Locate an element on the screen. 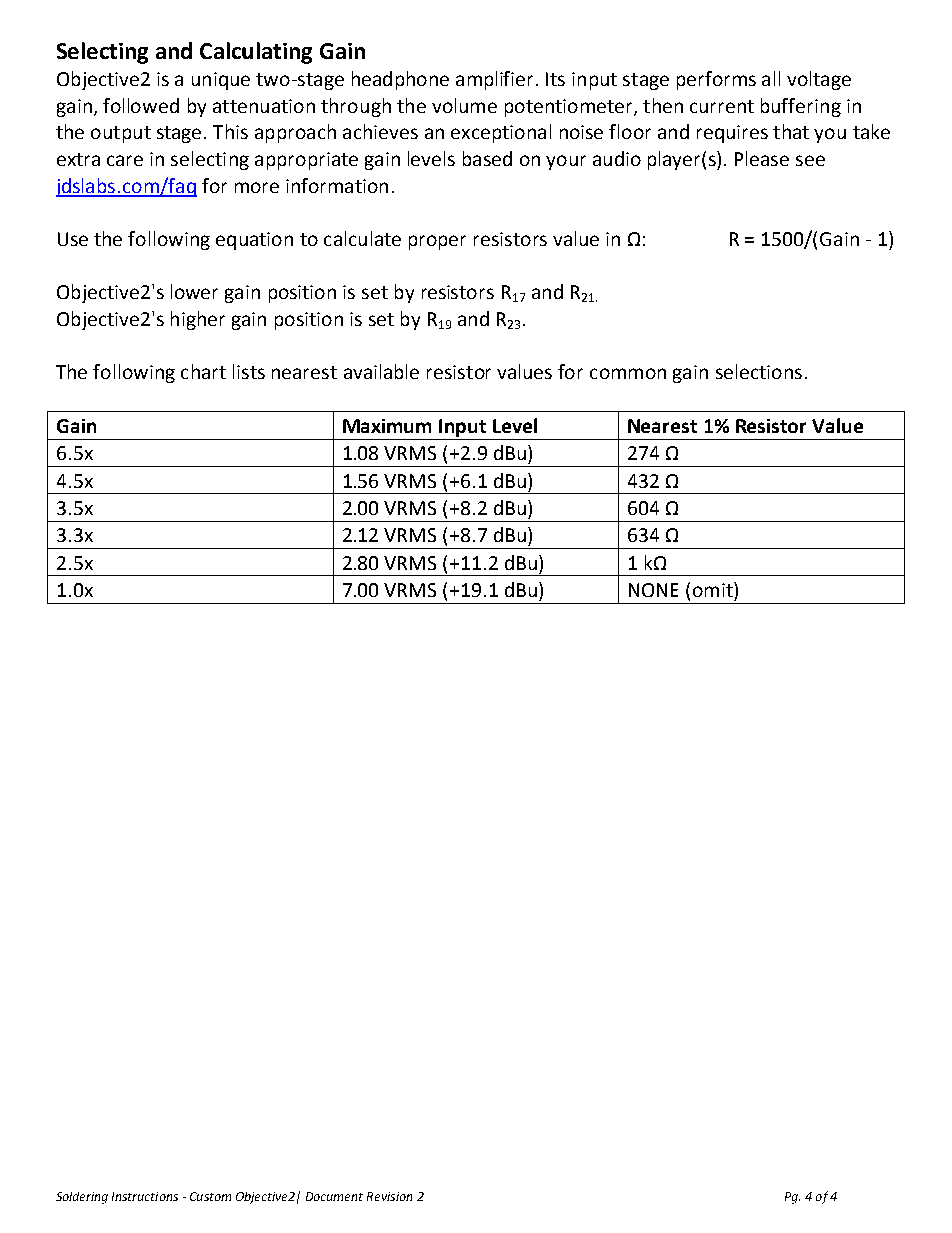 This screenshot has width=952, height=1233. Maximum is located at coordinates (387, 426).
